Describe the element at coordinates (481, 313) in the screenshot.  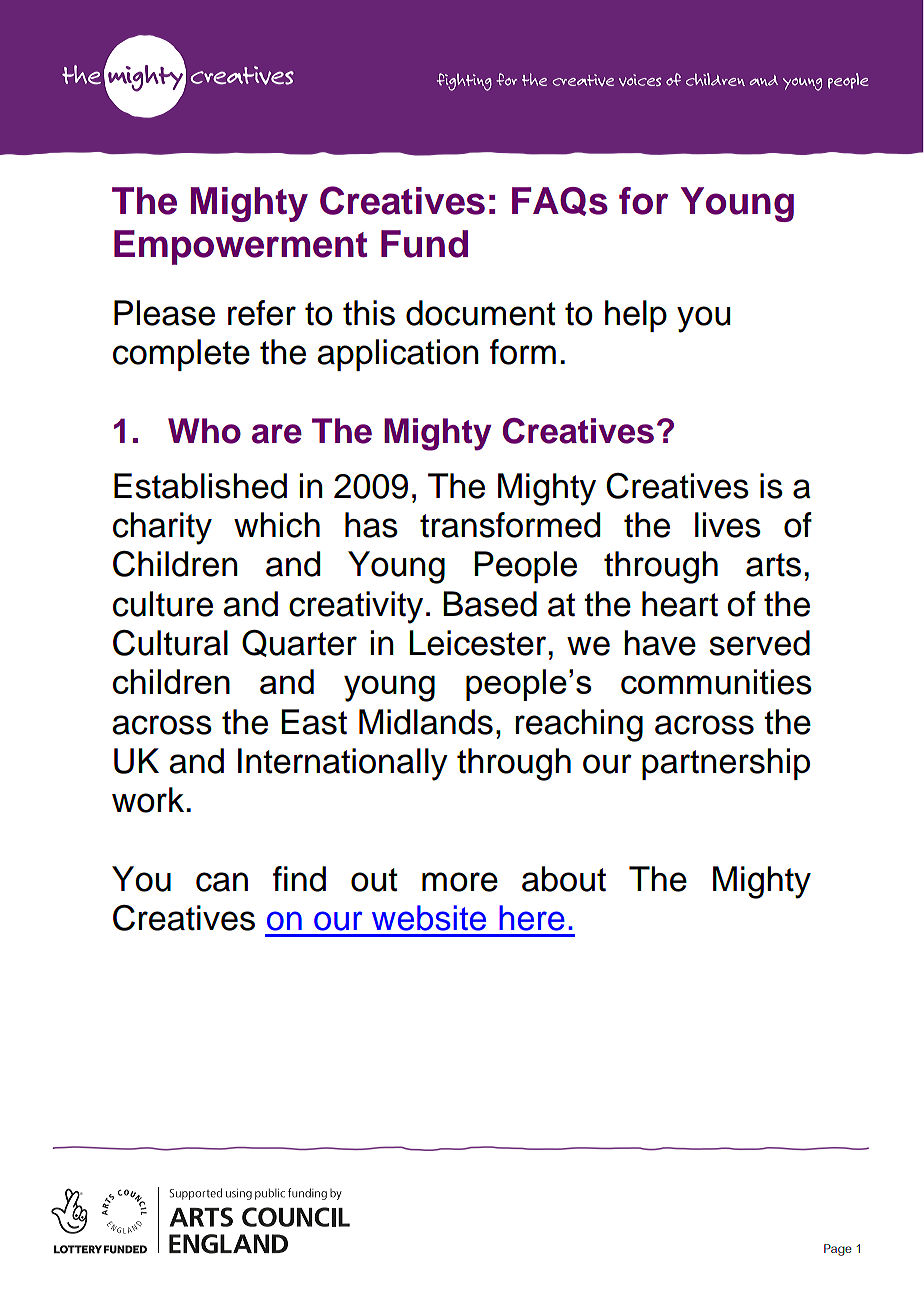
I see `document` at that location.
